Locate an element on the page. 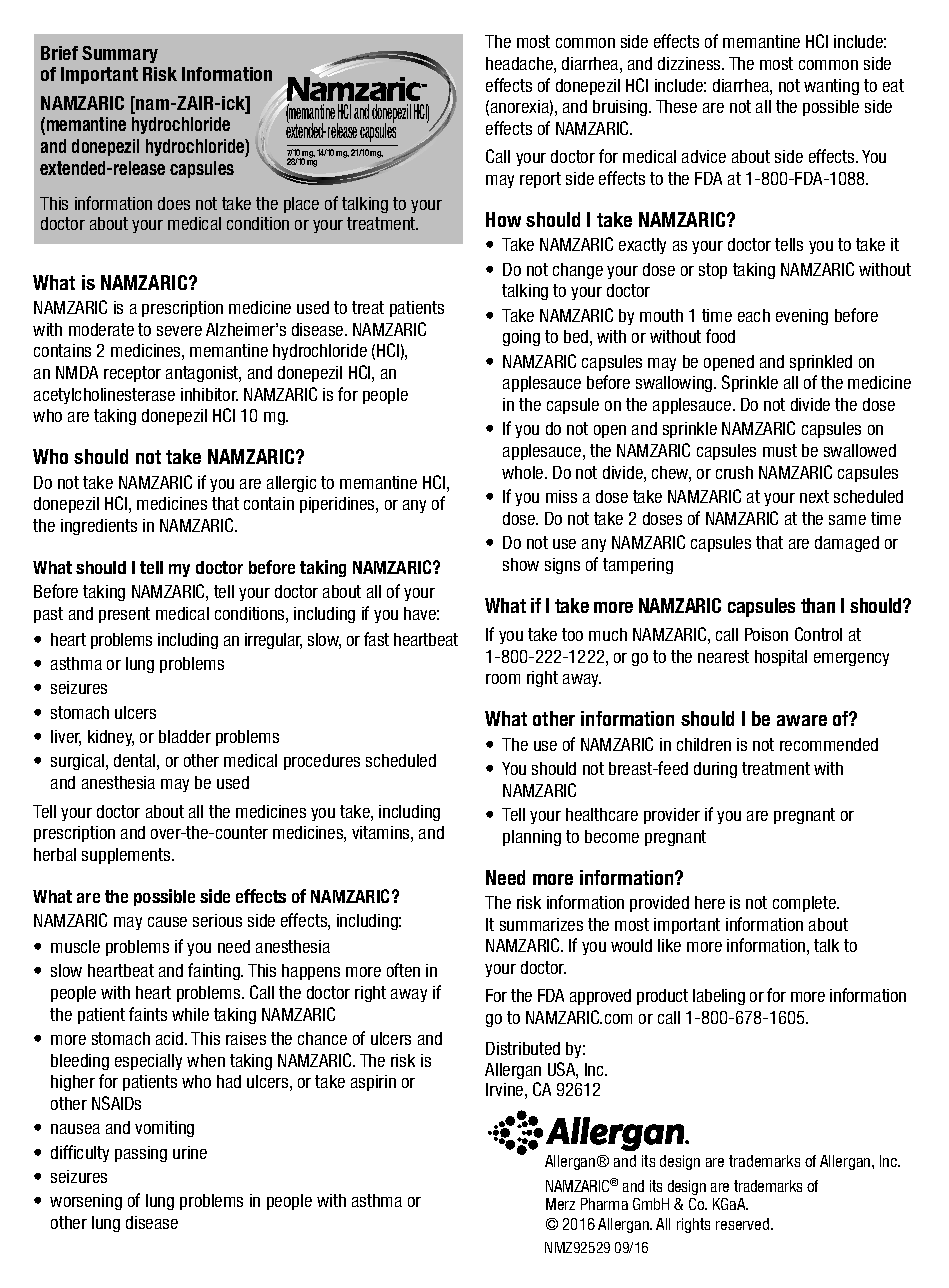  Pharma is located at coordinates (604, 1204).
